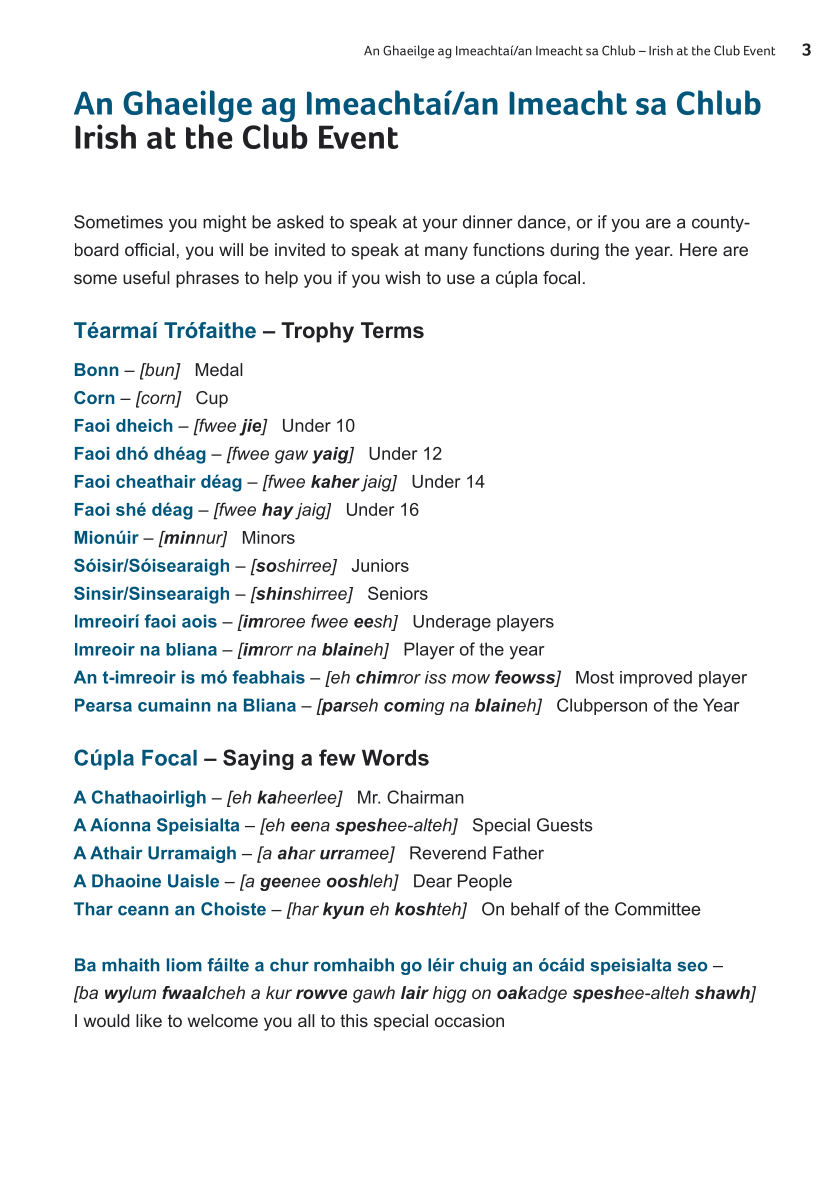  What do you see at coordinates (149, 1020) in the screenshot?
I see `like` at bounding box center [149, 1020].
